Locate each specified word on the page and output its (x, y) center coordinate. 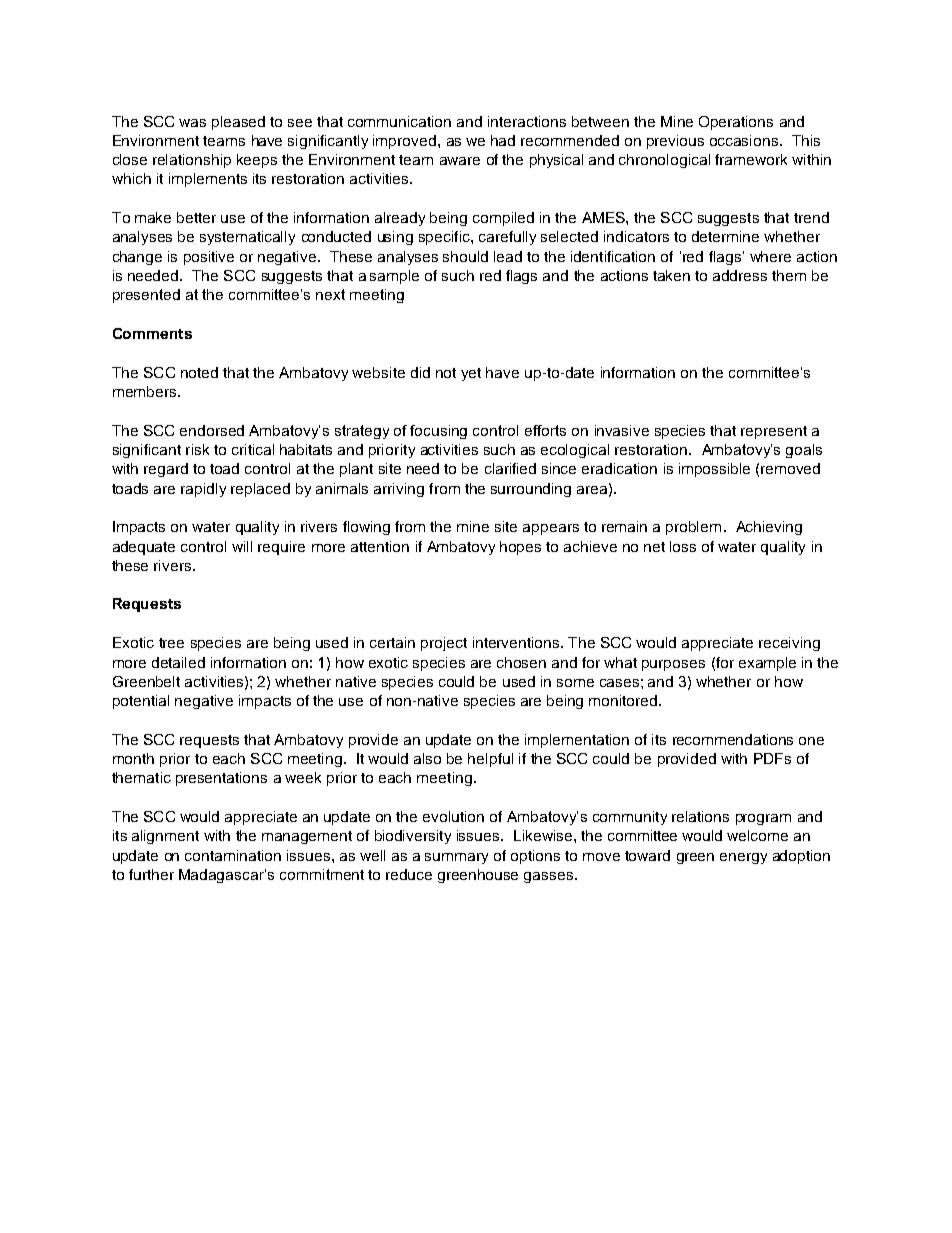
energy (743, 858)
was (192, 123)
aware (460, 161)
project (444, 644)
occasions (744, 140)
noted (199, 372)
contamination (233, 855)
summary (456, 858)
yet (471, 374)
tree (171, 643)
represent (774, 432)
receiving (789, 644)
